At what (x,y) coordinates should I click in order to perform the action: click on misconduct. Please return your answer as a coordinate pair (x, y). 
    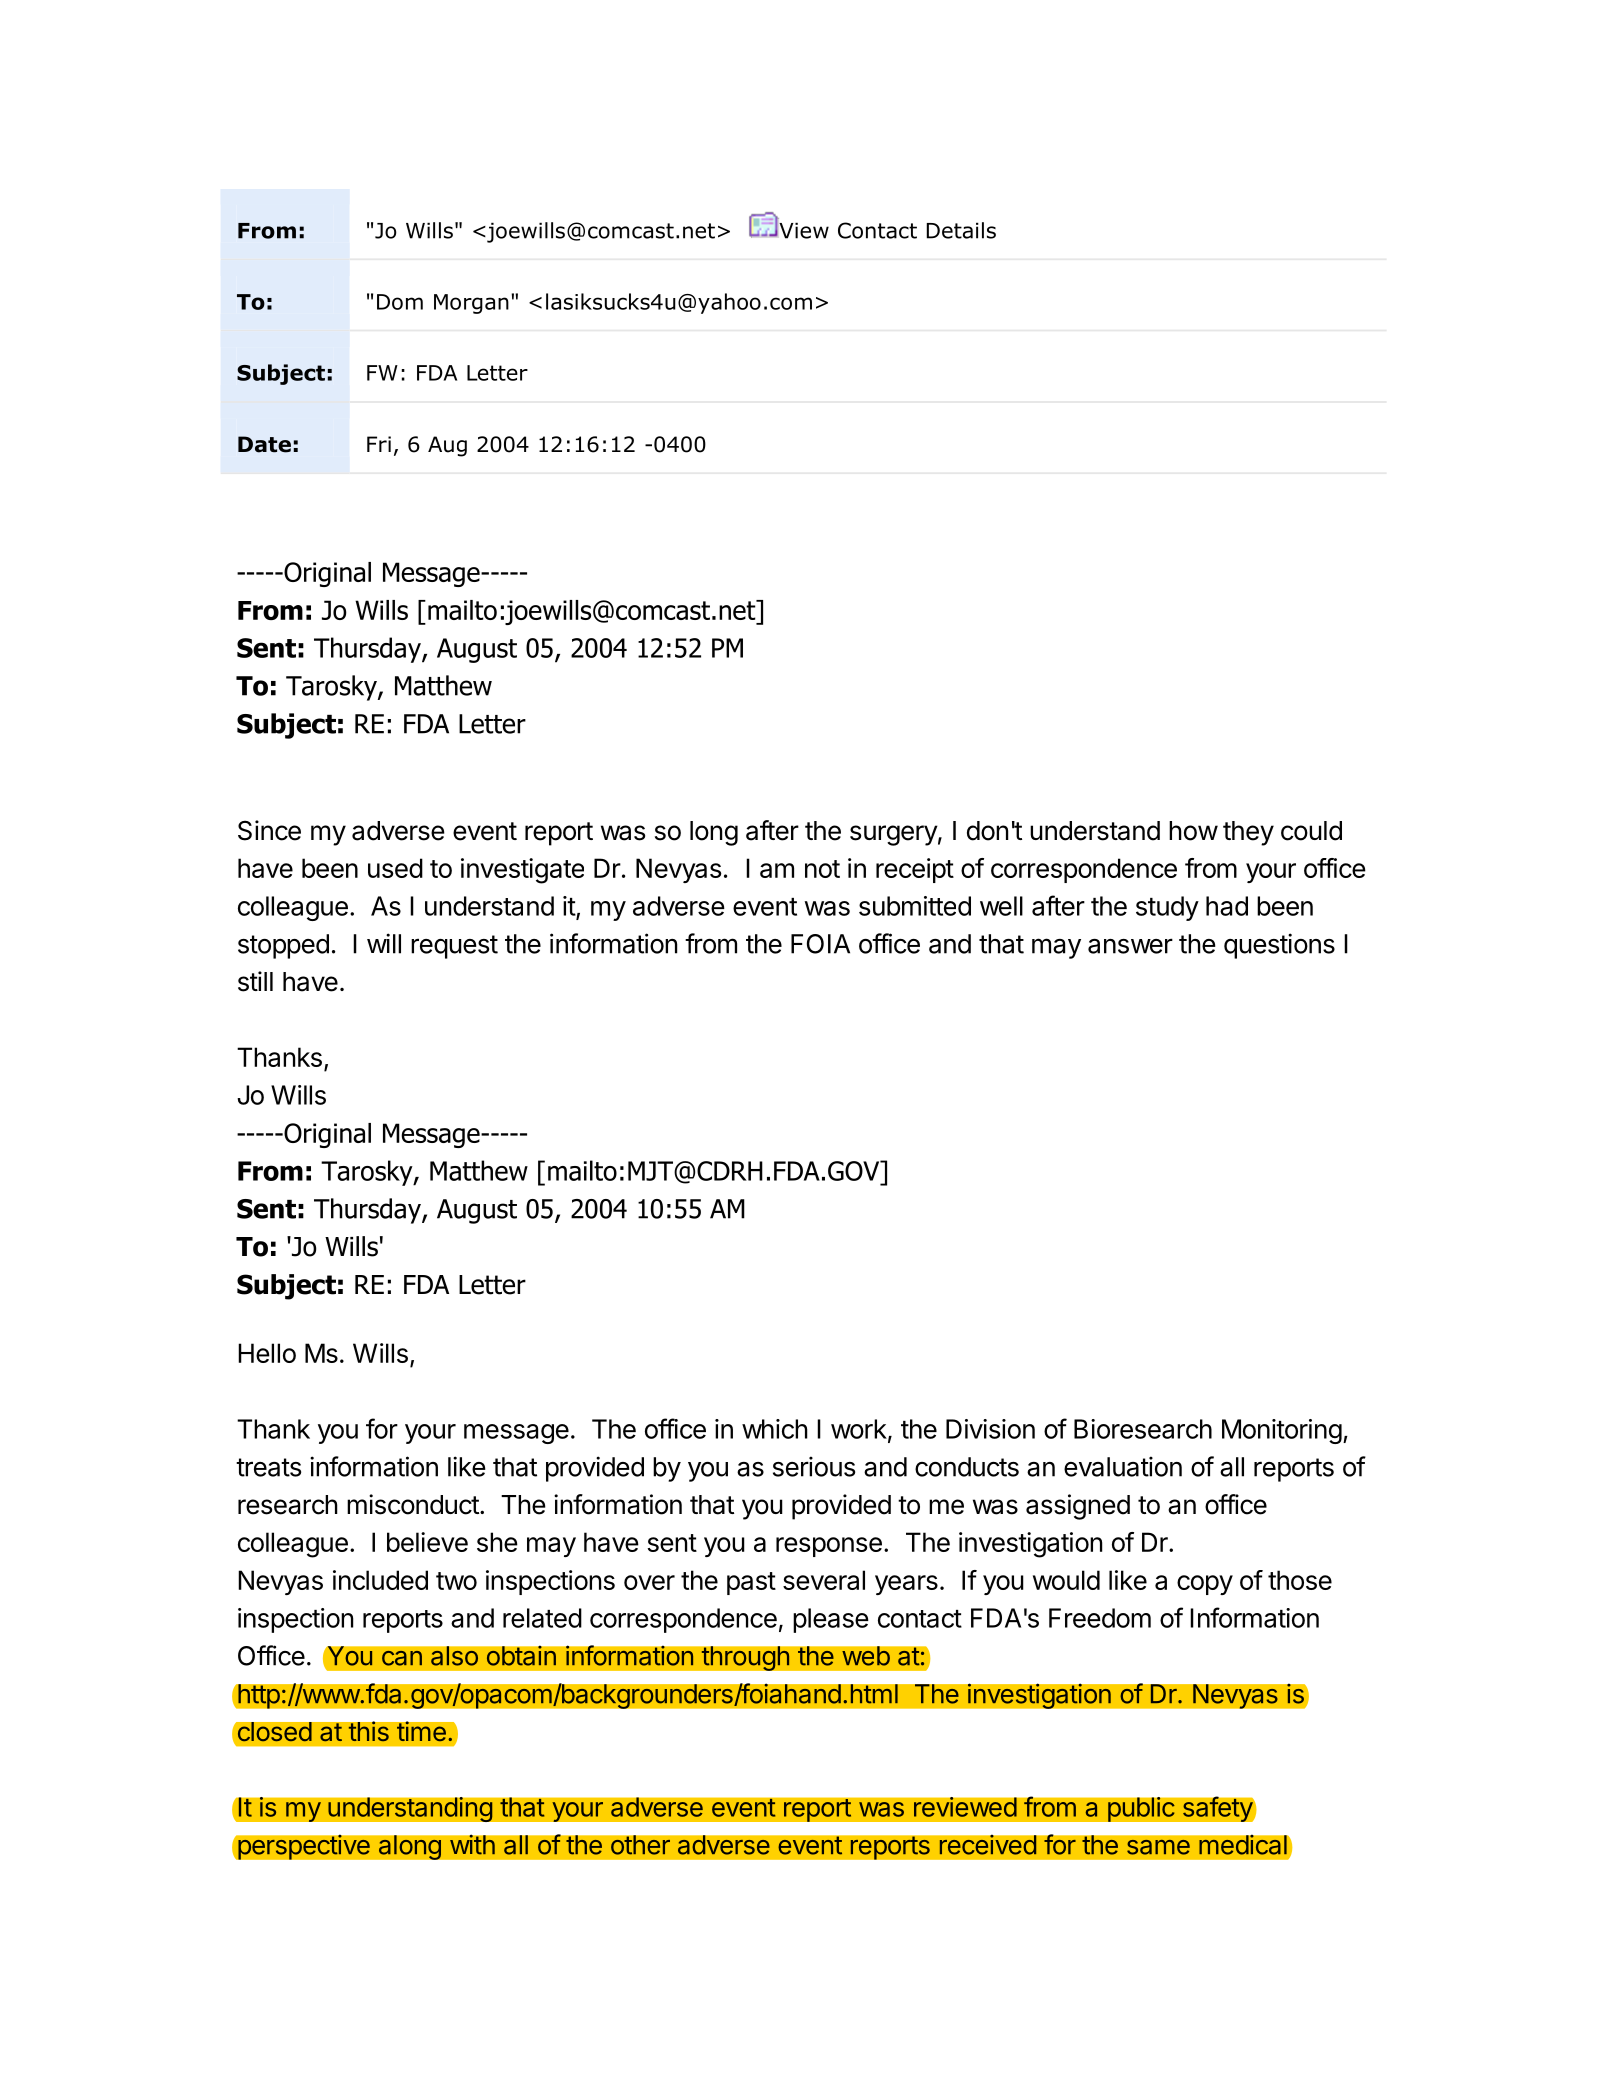
    Looking at the image, I should click on (413, 1504).
